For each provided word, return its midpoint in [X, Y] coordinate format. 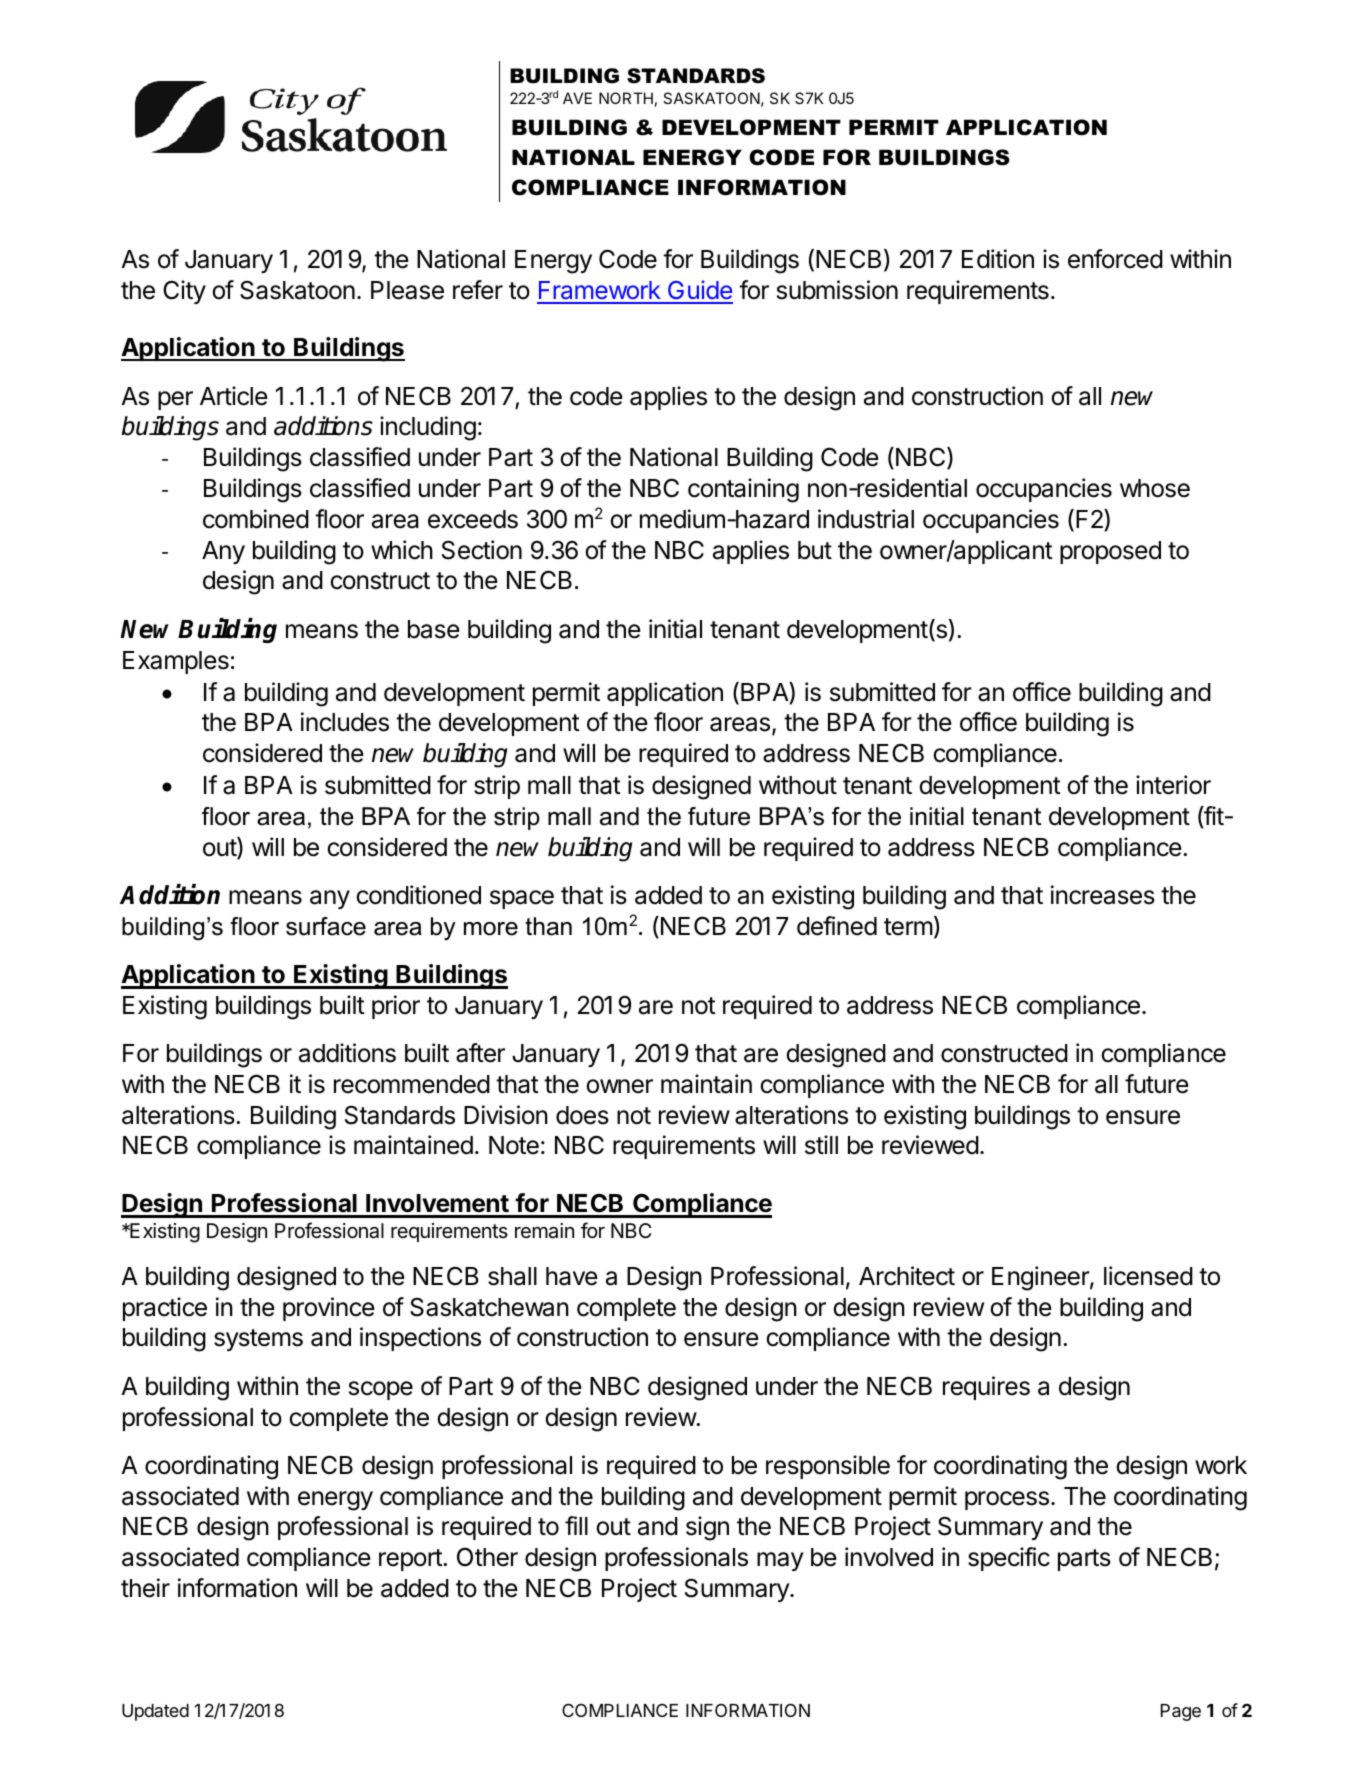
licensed [1148, 1276]
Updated [155, 1712]
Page [1181, 1712]
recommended [412, 1084]
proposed [1110, 552]
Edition [998, 259]
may [780, 1561]
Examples [176, 662]
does [582, 1115]
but [815, 550]
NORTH [626, 98]
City [184, 292]
